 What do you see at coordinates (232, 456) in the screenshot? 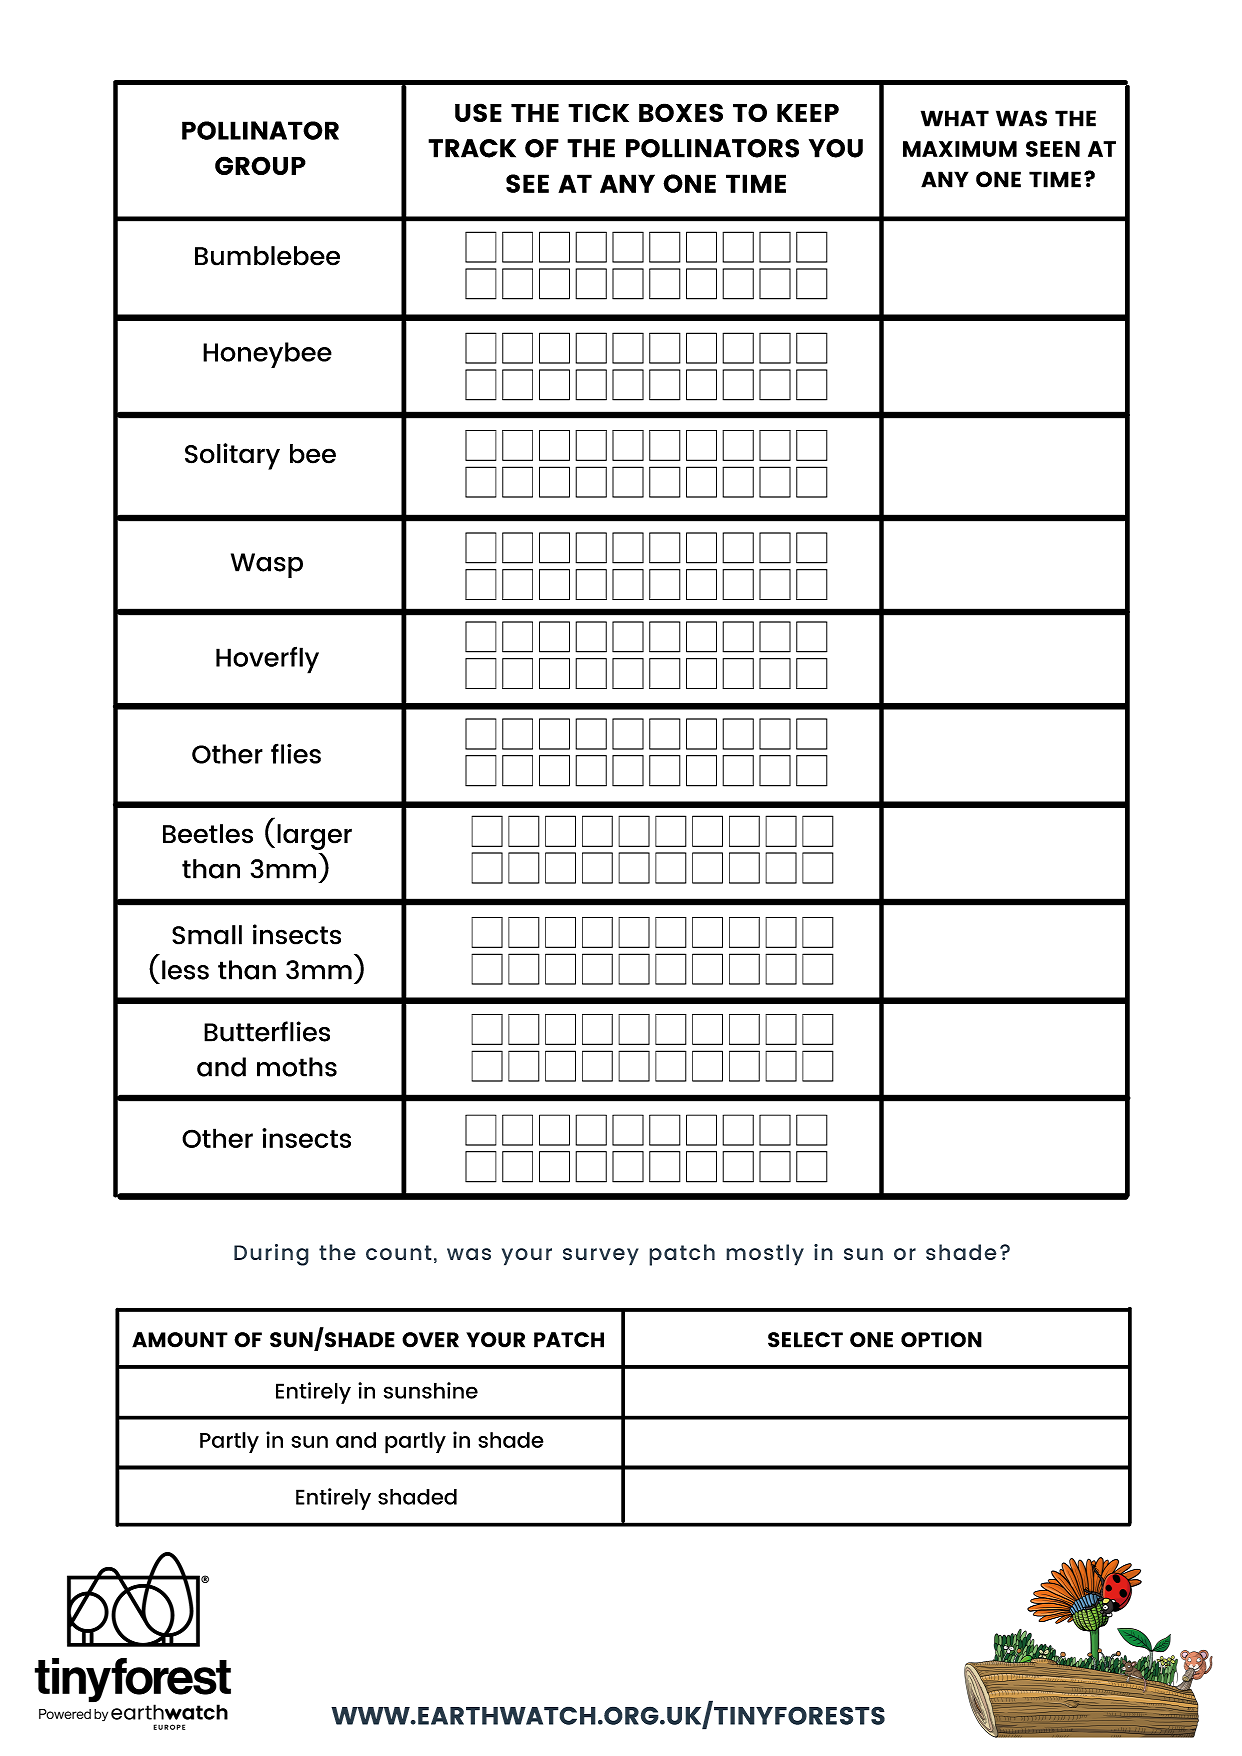
I see `Solitary` at bounding box center [232, 456].
